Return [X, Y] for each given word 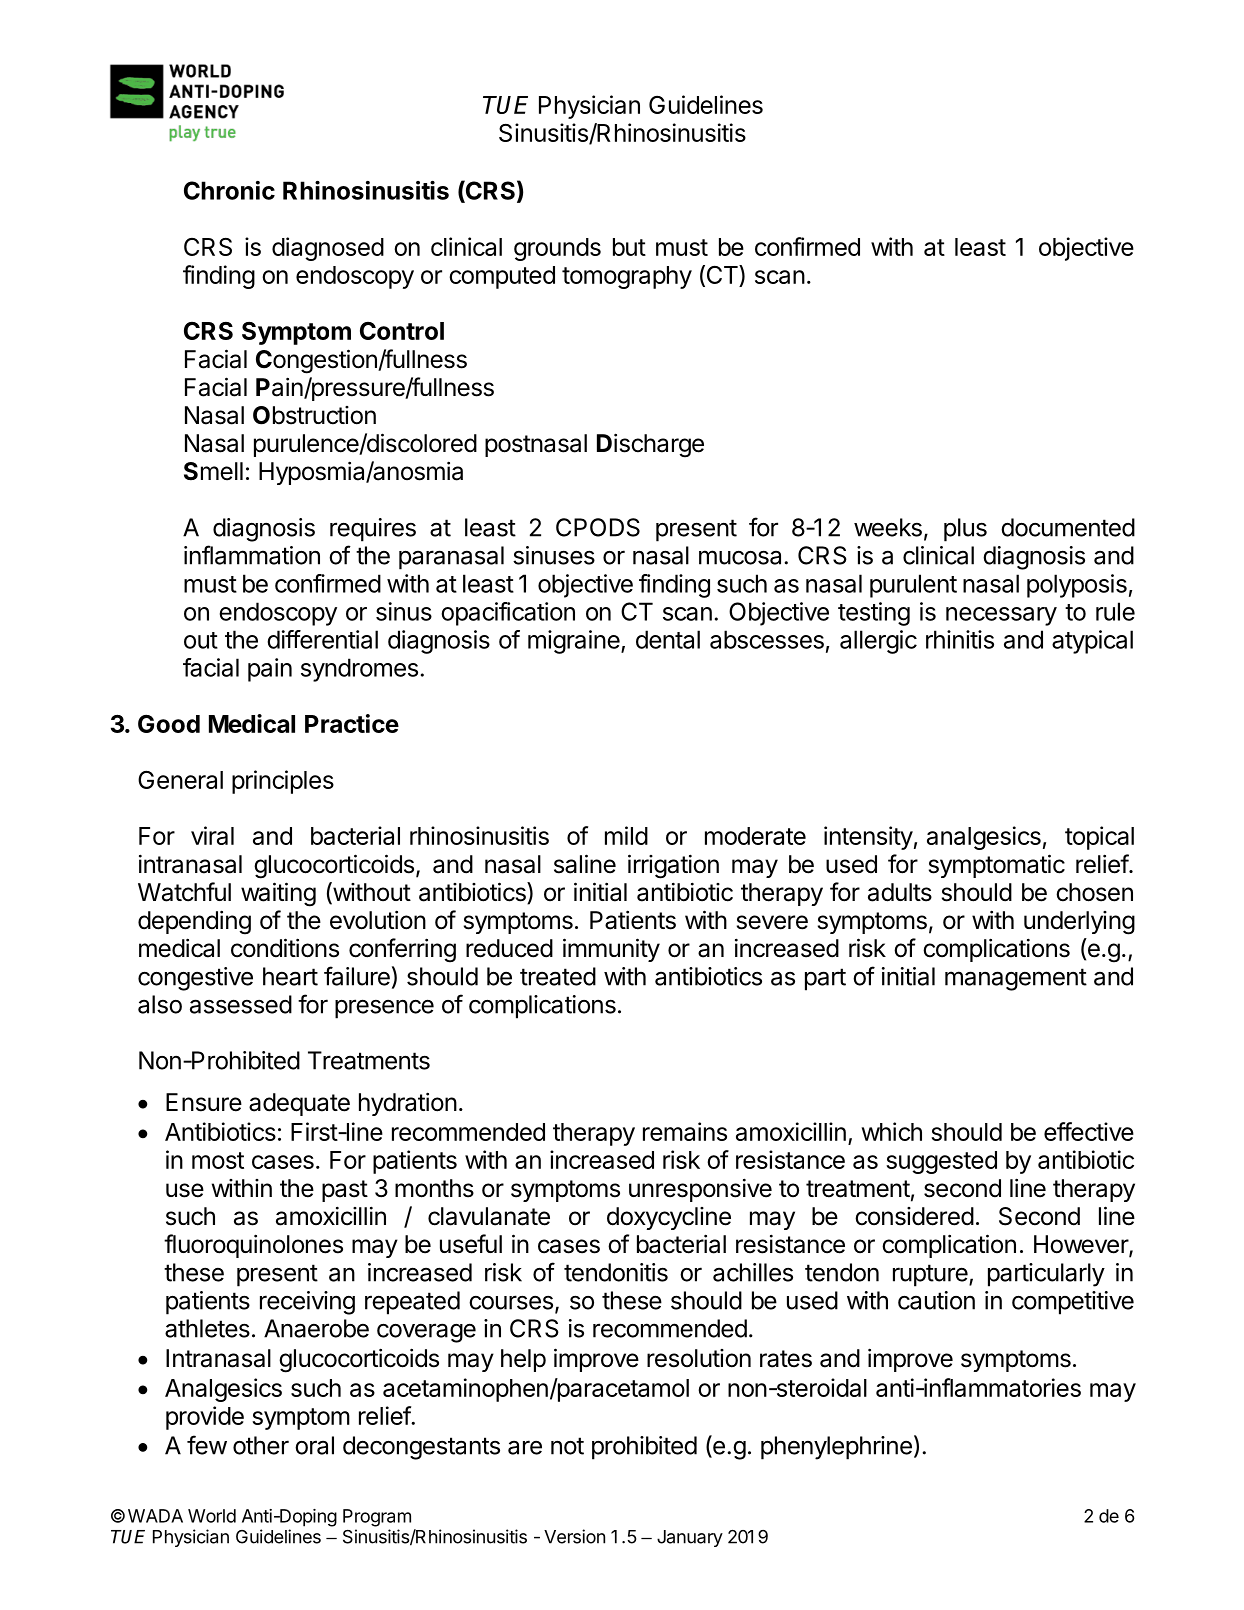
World [212, 1516]
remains [685, 1131]
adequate [299, 1104]
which [892, 1131]
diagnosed [328, 249]
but [629, 247]
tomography [627, 277]
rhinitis [960, 639]
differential [322, 639]
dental [668, 639]
